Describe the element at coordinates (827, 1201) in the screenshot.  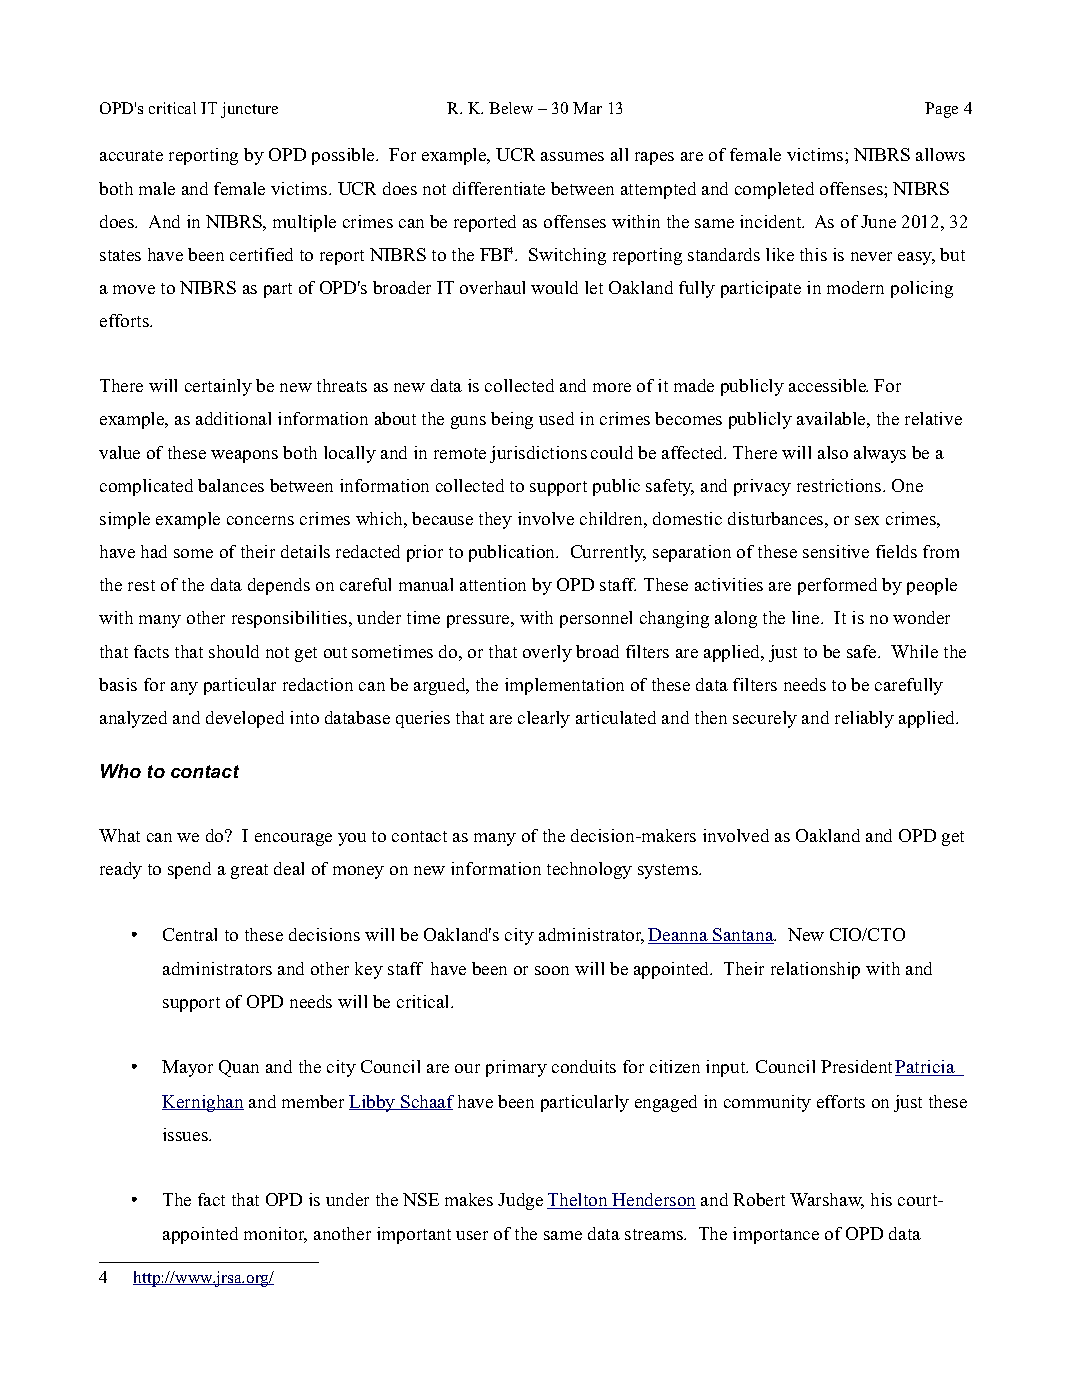
I see `Warshaw` at that location.
